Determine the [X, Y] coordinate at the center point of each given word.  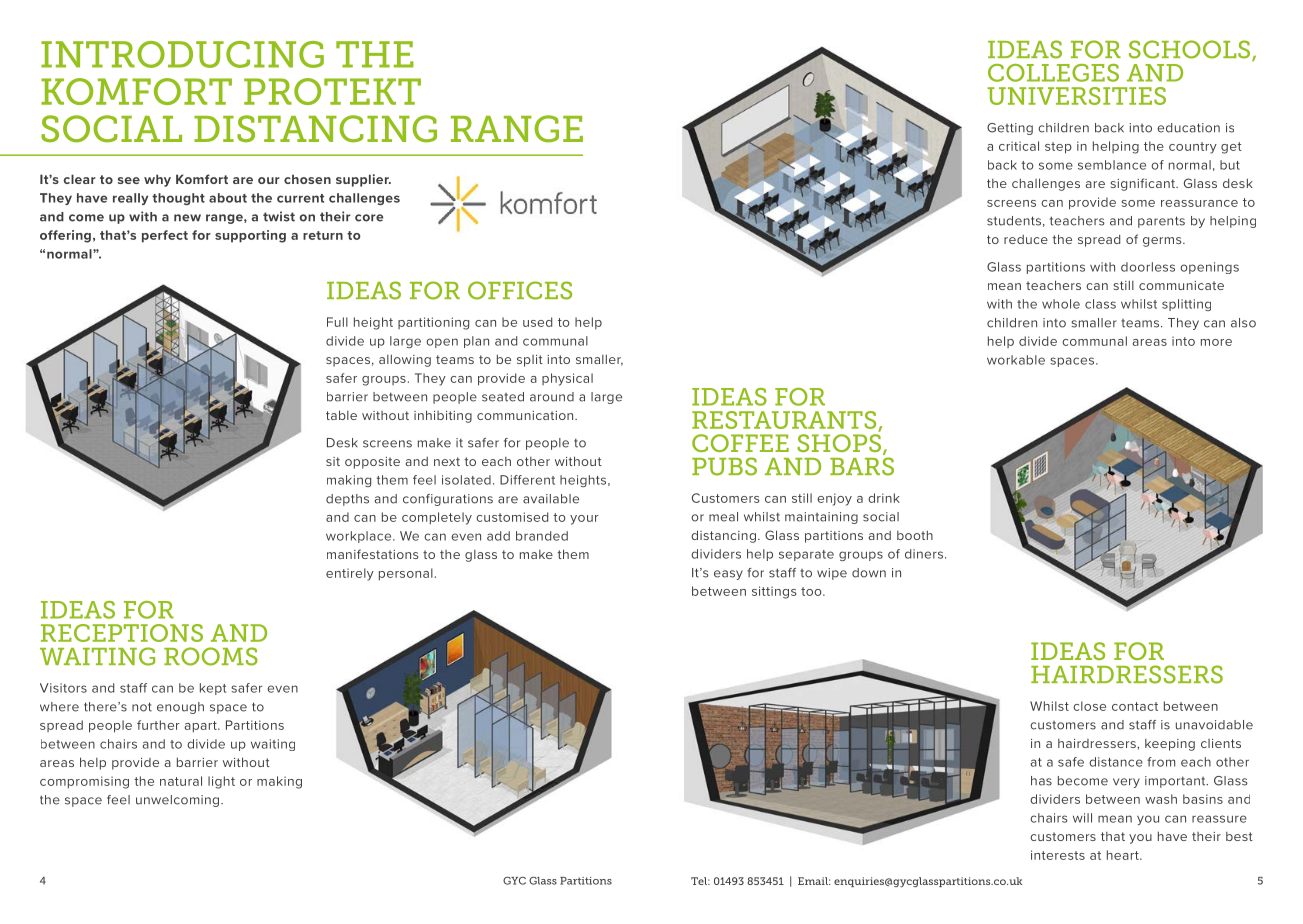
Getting [1010, 129]
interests [1058, 855]
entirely [350, 574]
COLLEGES [1053, 73]
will [1082, 818]
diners [925, 554]
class [1100, 304]
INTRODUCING [182, 54]
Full [337, 322]
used [537, 322]
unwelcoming [179, 801]
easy [728, 575]
